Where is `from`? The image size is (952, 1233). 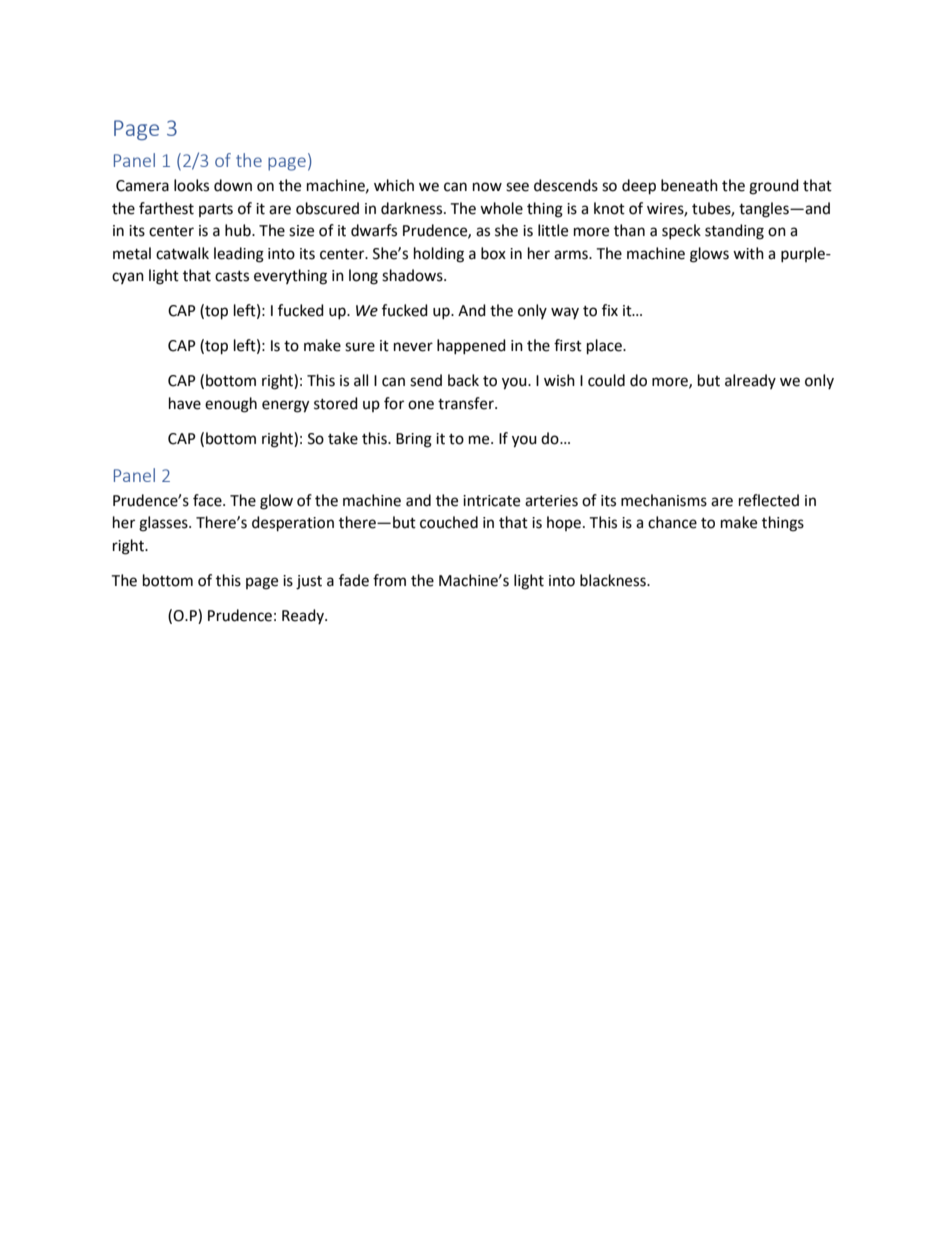
from is located at coordinates (389, 580).
